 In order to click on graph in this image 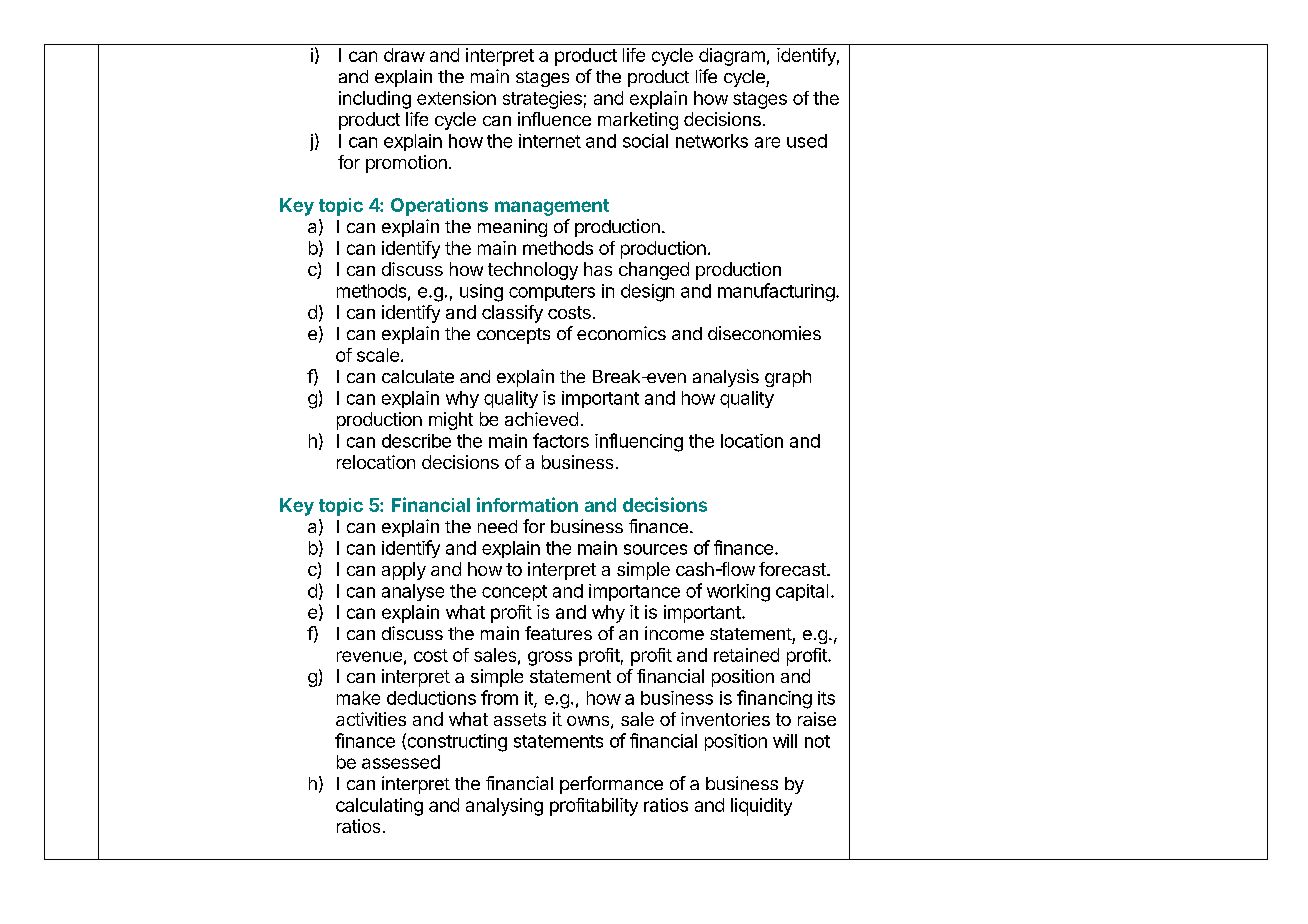, I will do `click(788, 378)`.
